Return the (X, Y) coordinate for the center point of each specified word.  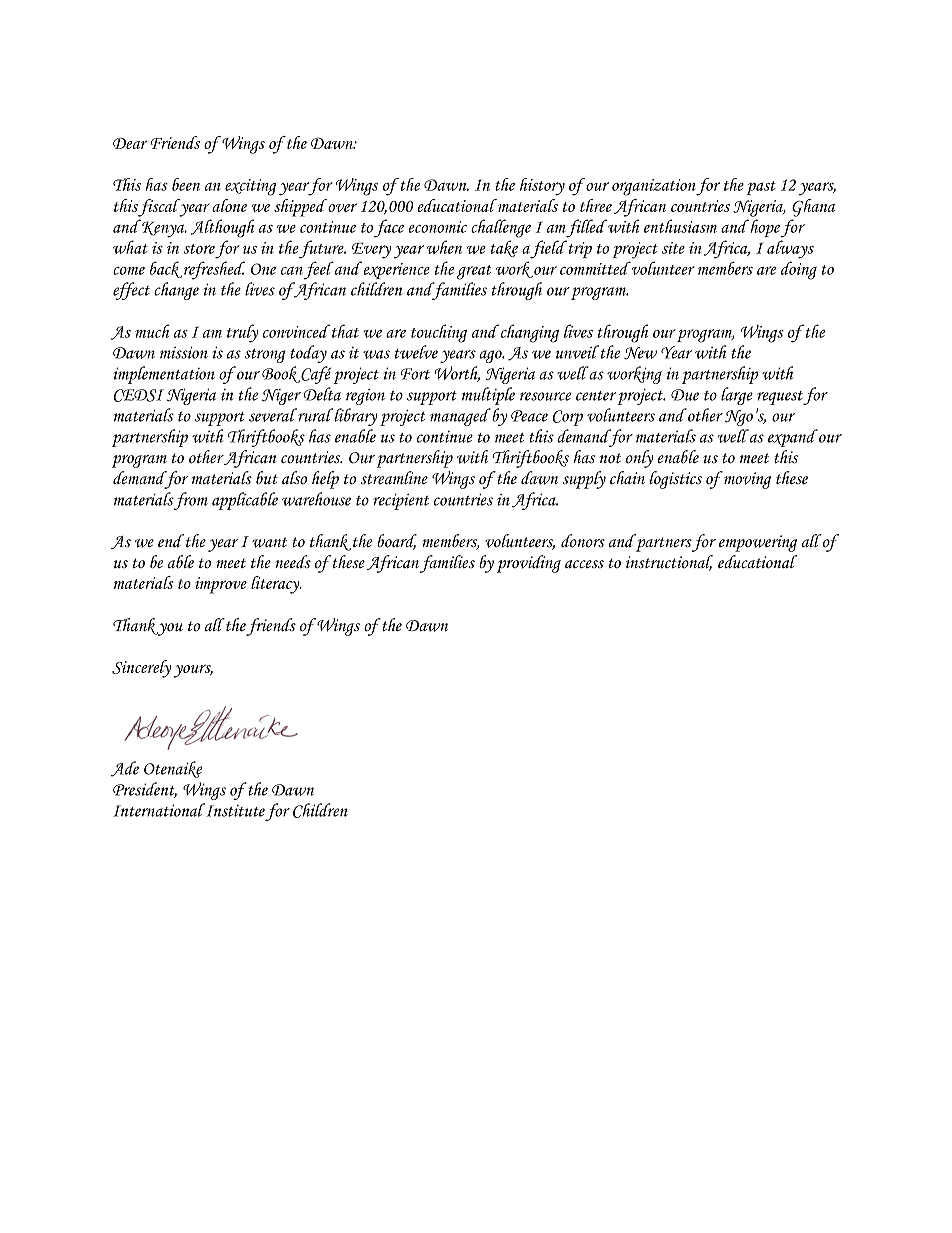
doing (799, 270)
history (542, 187)
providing (529, 564)
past (761, 188)
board (397, 542)
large (737, 396)
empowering (758, 543)
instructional (669, 563)
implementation (164, 375)
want (269, 542)
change (176, 291)
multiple (488, 396)
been (186, 184)
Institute (234, 810)
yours (193, 671)
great (474, 272)
